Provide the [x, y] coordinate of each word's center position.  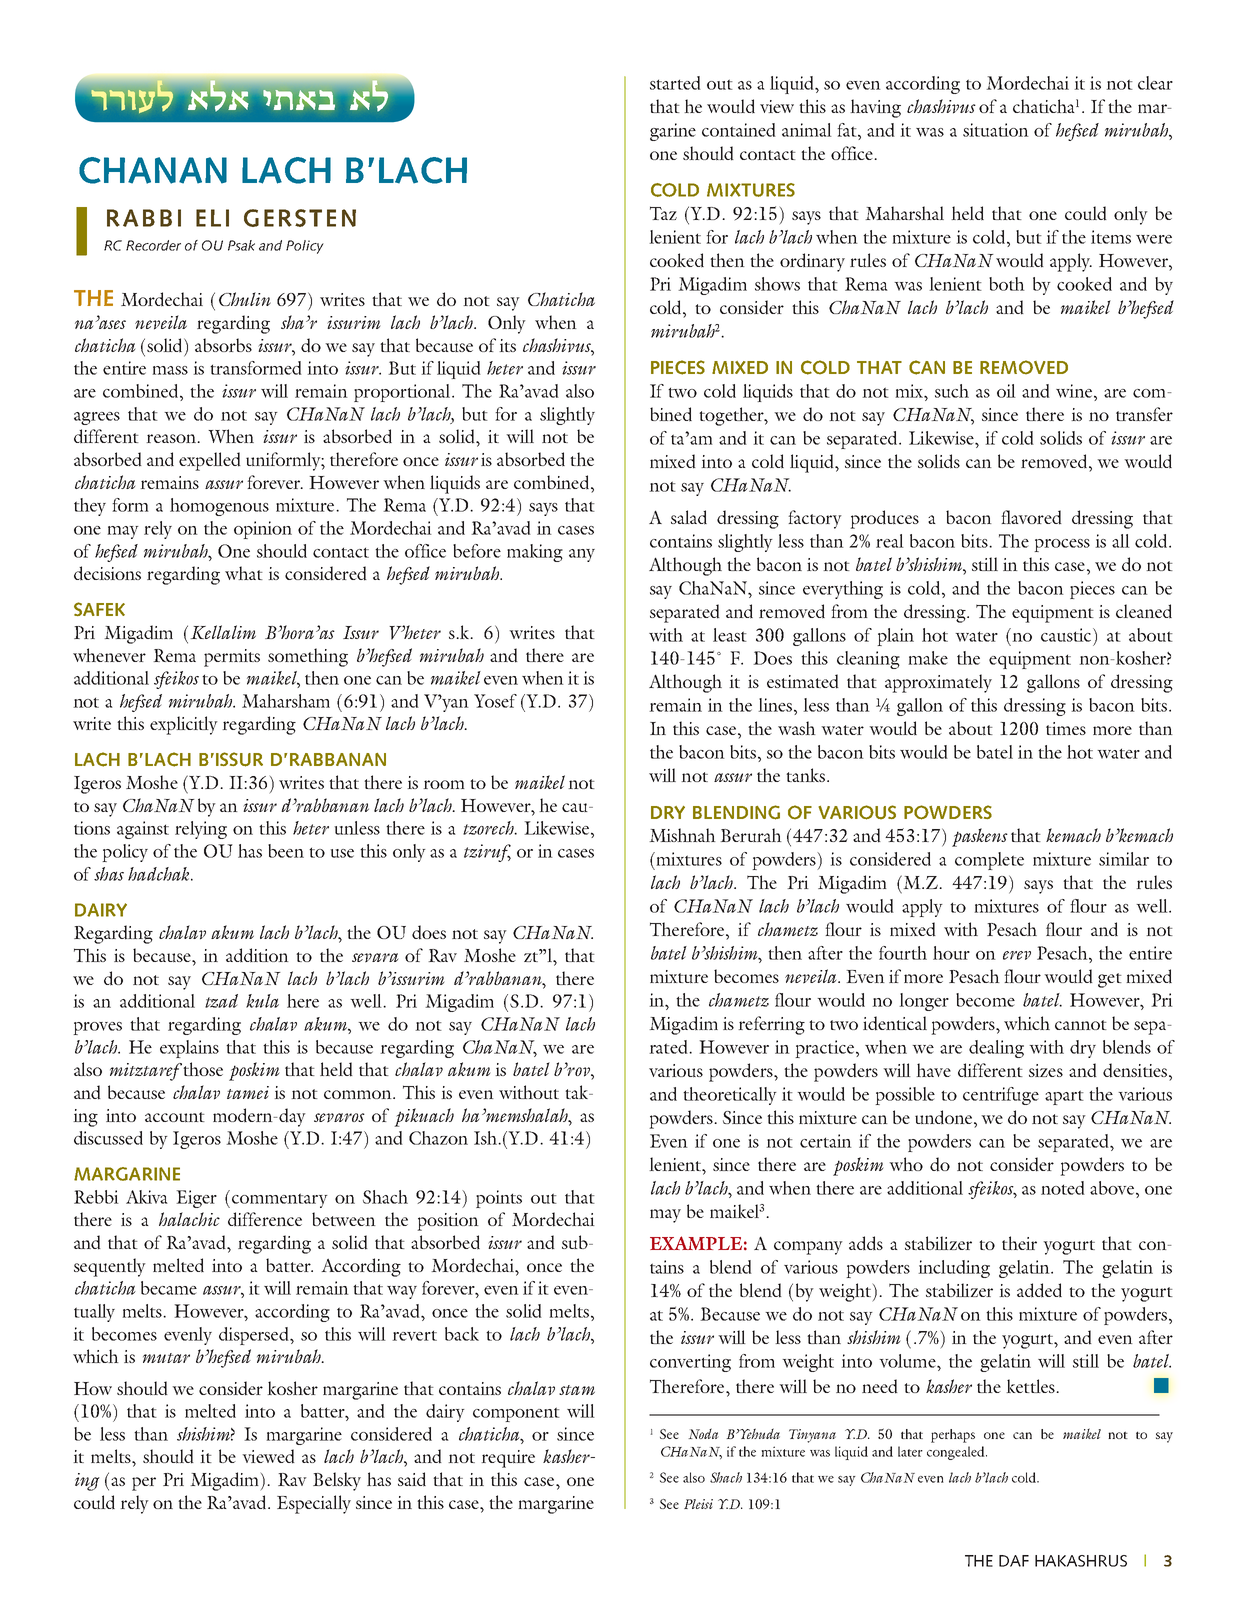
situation [996, 130]
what [244, 573]
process [1062, 545]
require [508, 1459]
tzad [221, 1001]
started [675, 83]
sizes [1046, 1070]
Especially [314, 1504]
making [535, 553]
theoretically [730, 1096]
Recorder [153, 245]
